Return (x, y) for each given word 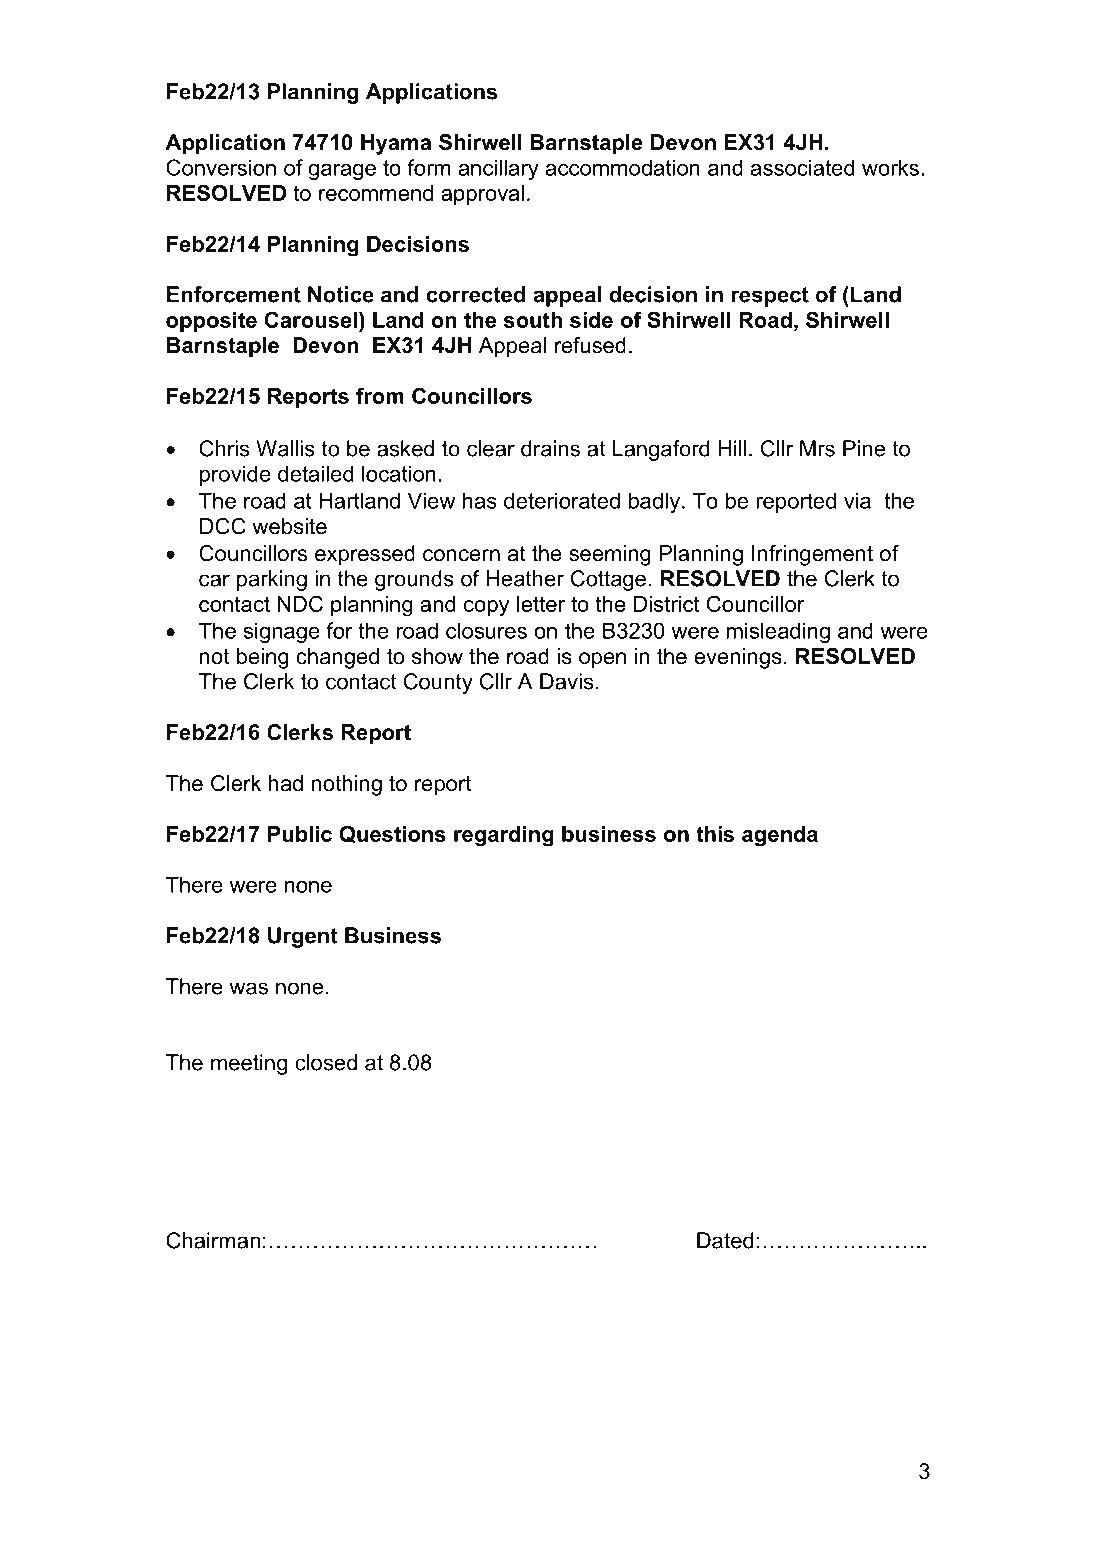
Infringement (812, 555)
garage (342, 171)
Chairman (213, 1240)
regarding (504, 836)
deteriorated (562, 500)
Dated (725, 1240)
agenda (780, 836)
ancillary (499, 169)
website (290, 526)
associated (802, 167)
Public (300, 834)
